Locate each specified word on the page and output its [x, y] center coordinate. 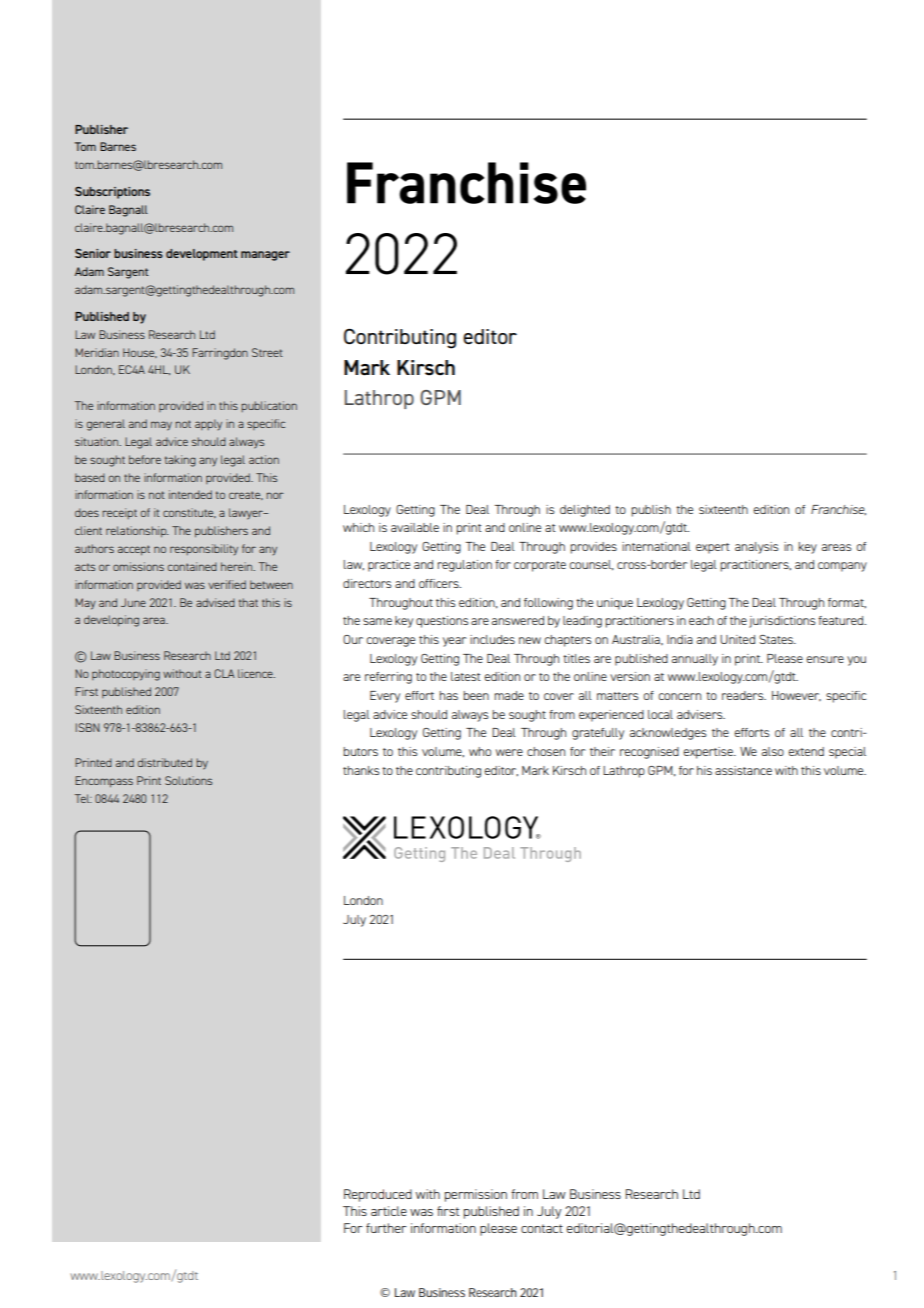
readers [744, 695]
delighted [585, 511]
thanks [361, 770]
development [202, 255]
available [415, 527]
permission [476, 1195]
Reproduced [378, 1195]
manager [265, 256]
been [476, 695]
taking [180, 461]
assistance [743, 770]
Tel [83, 798]
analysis [756, 548]
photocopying [126, 675]
